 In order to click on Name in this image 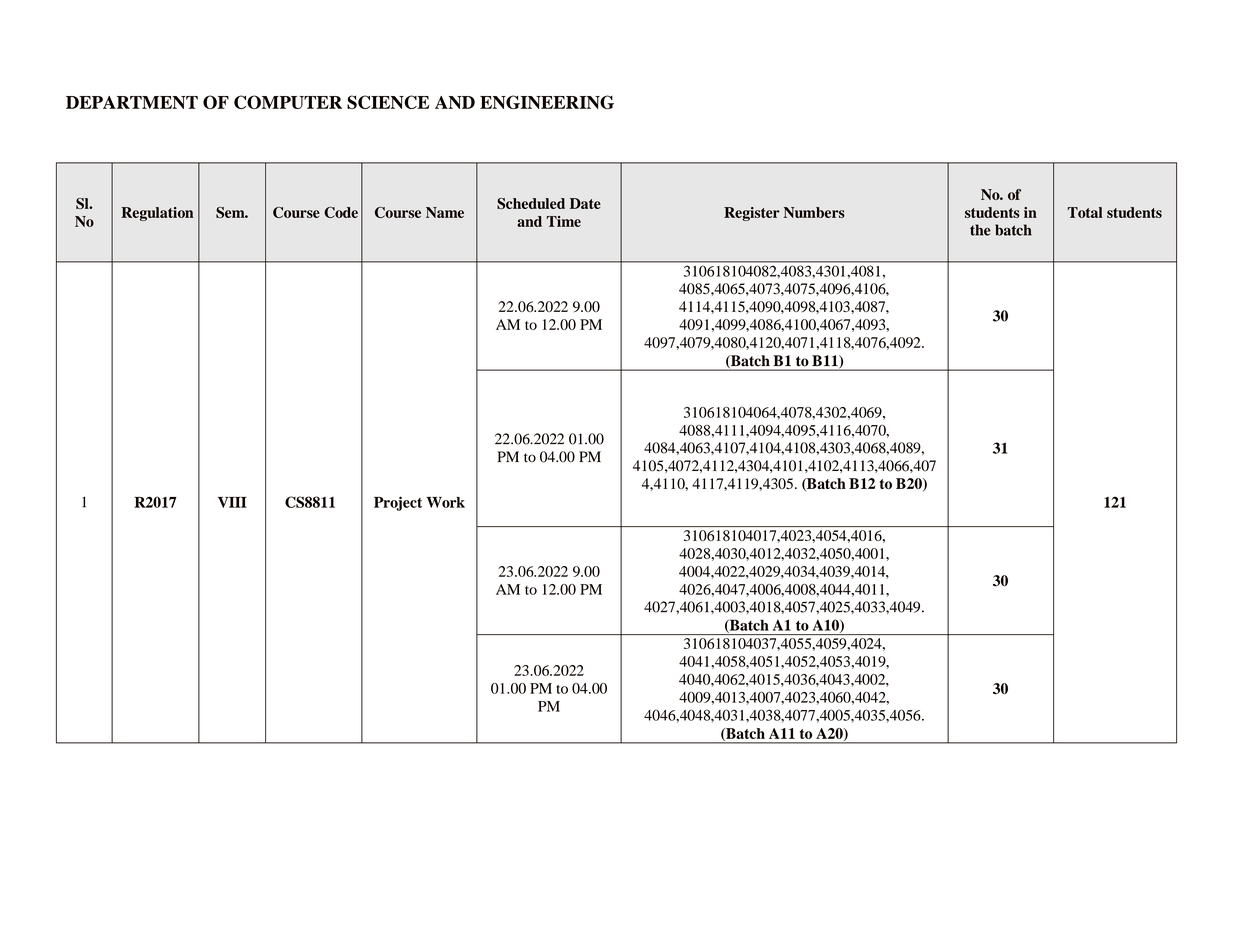, I will do `click(445, 212)`.
